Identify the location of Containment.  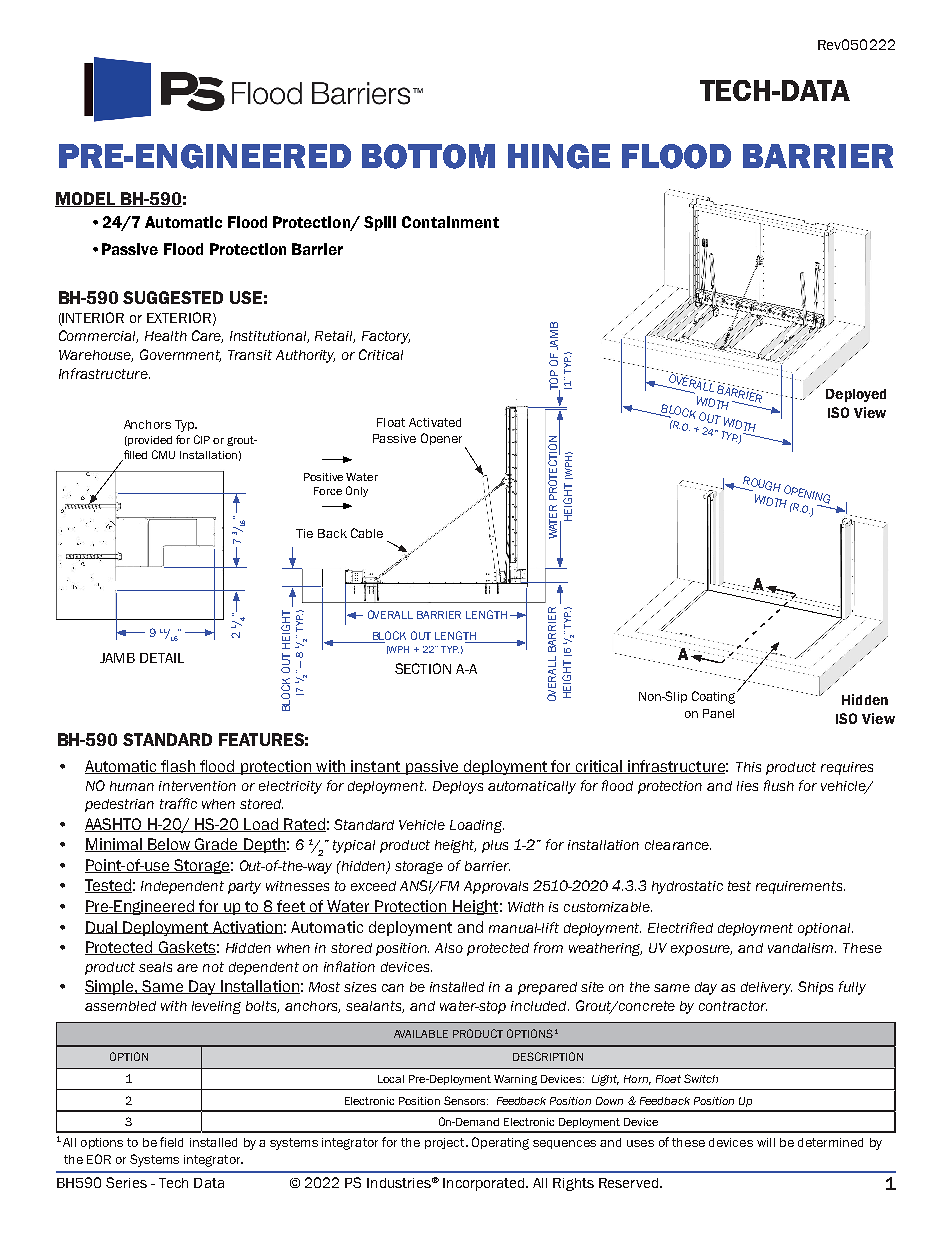
(450, 222).
